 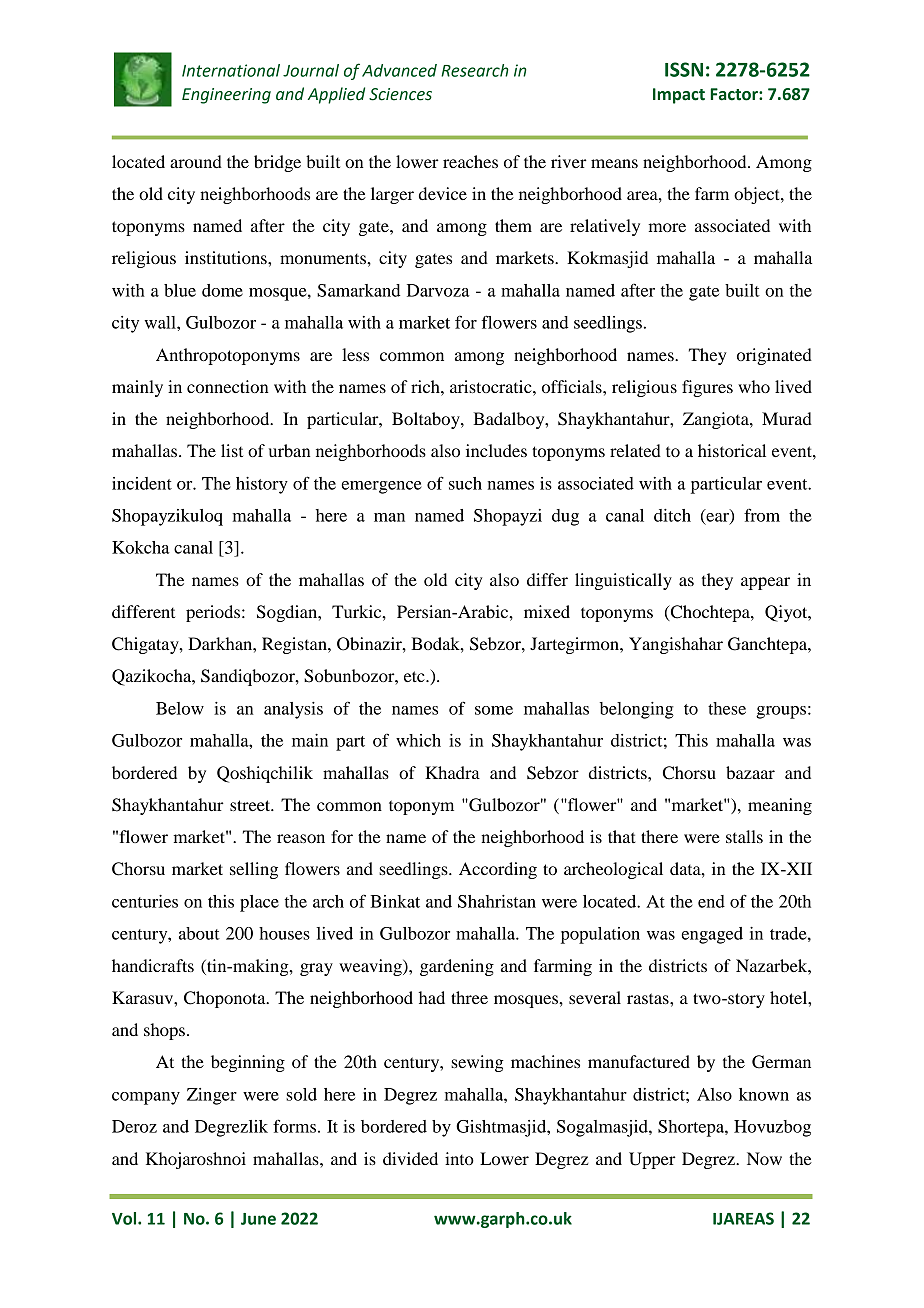 What do you see at coordinates (459, 1158) in the screenshot?
I see `into` at bounding box center [459, 1158].
